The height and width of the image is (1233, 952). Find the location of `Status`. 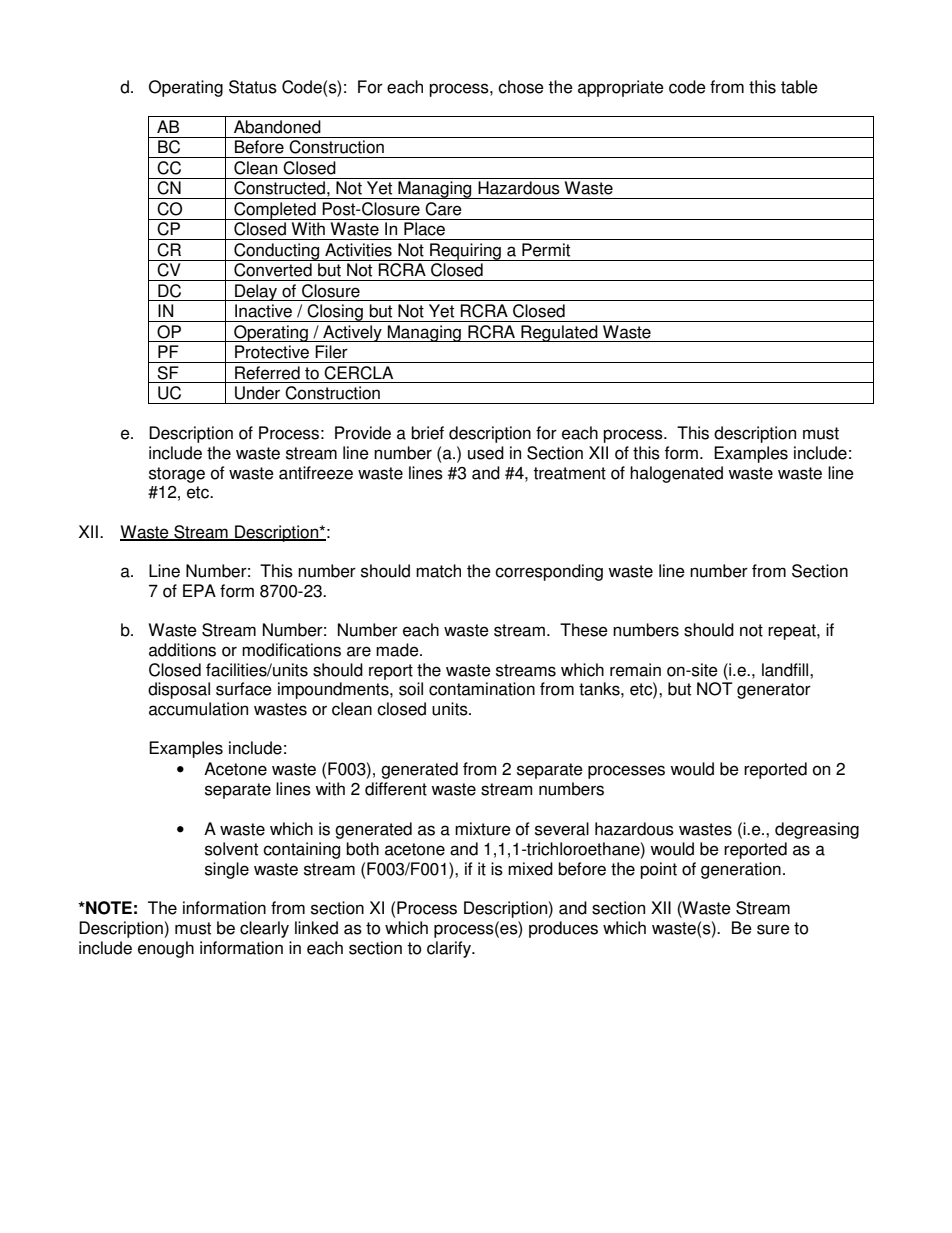

Status is located at coordinates (253, 87).
